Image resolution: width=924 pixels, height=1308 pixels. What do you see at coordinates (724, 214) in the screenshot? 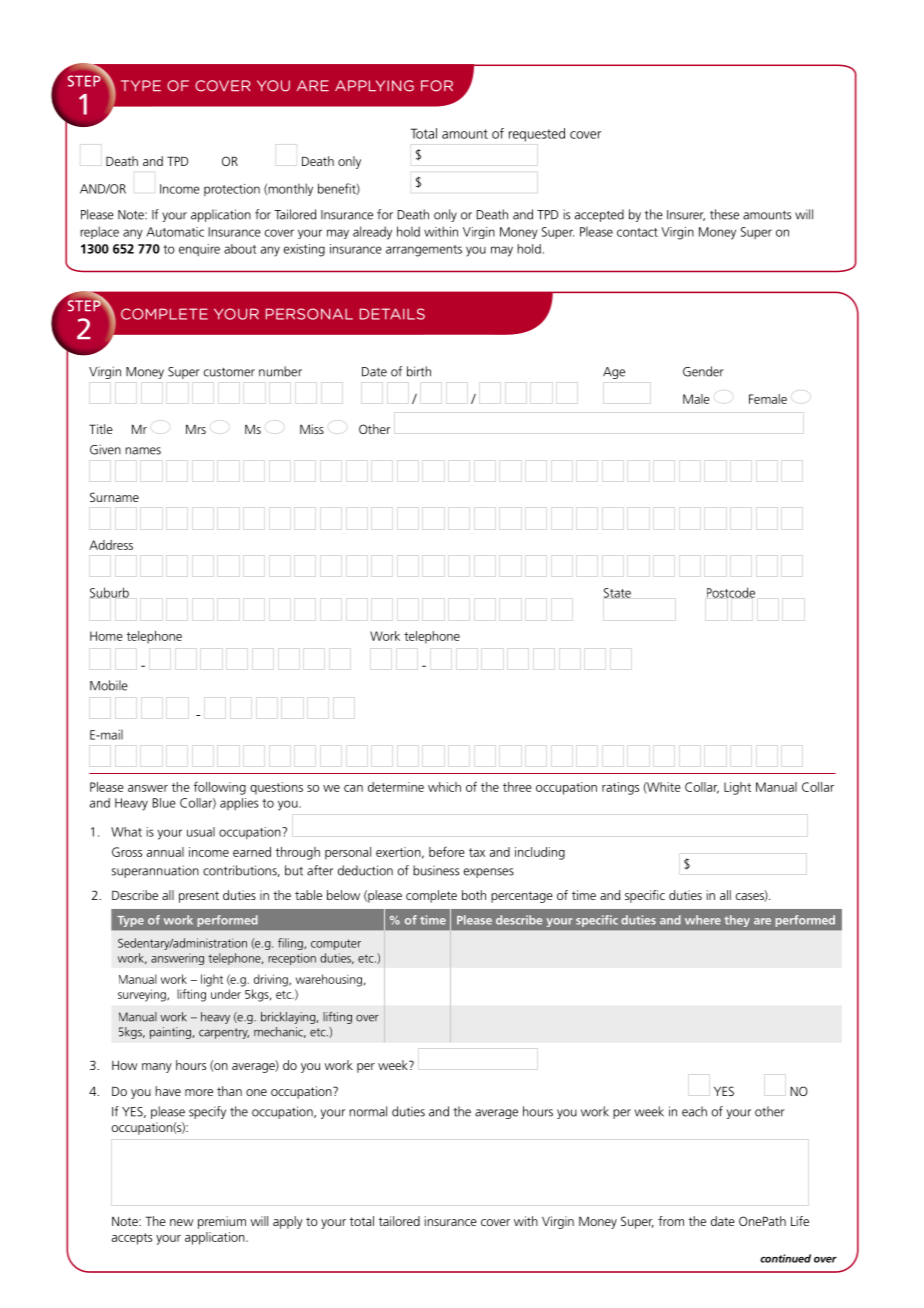
I see `these` at bounding box center [724, 214].
